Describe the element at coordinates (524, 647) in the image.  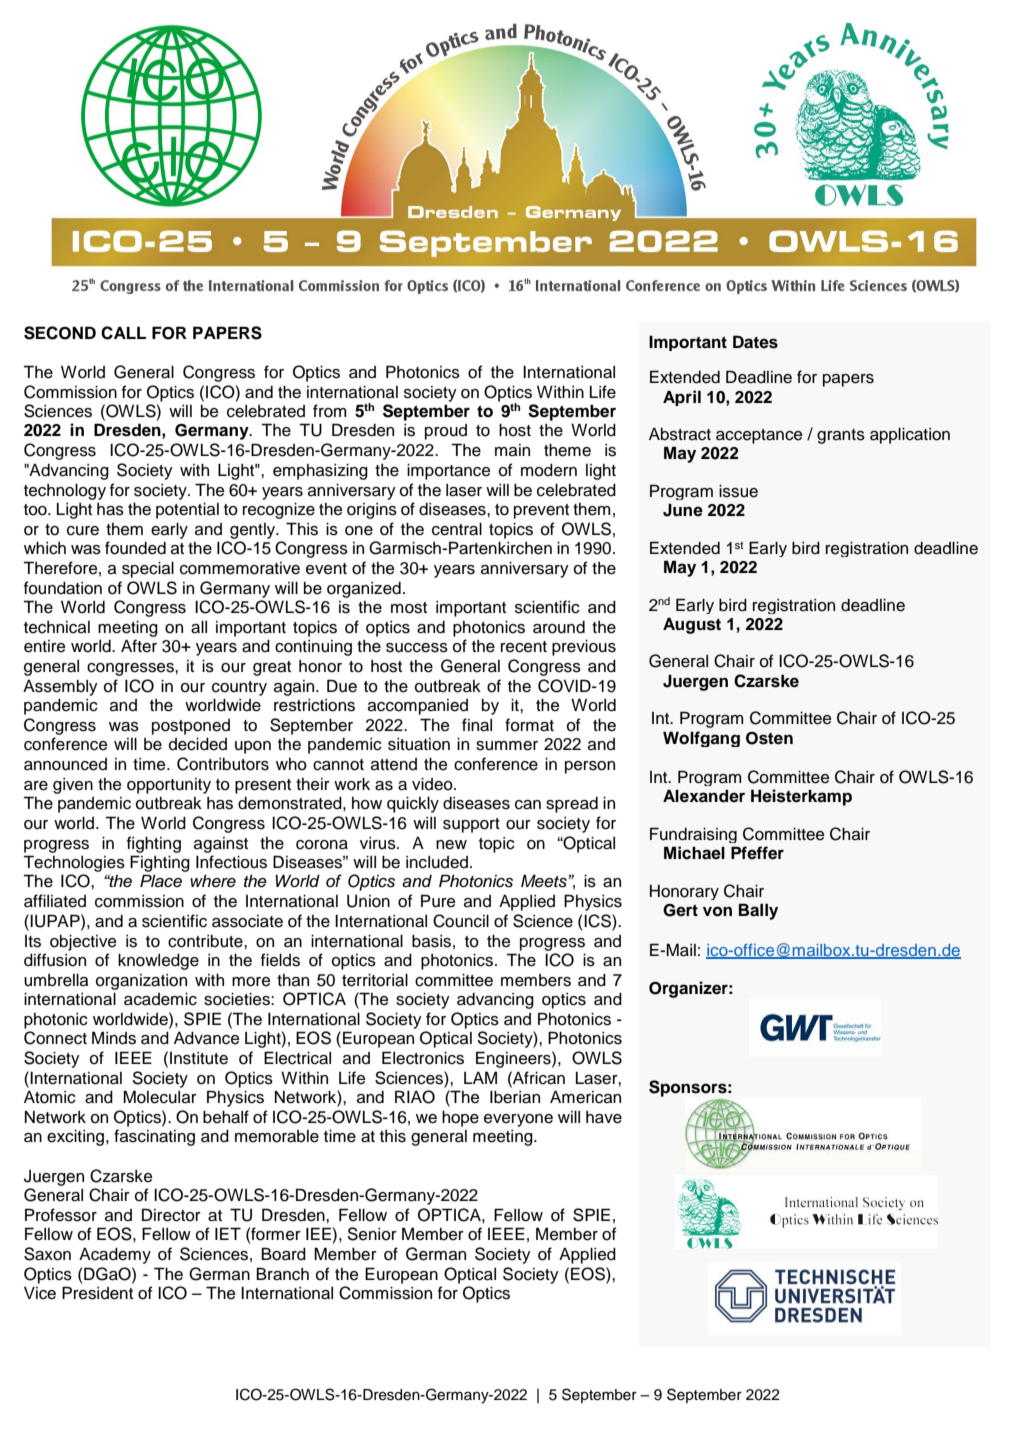
I see `recent` at that location.
